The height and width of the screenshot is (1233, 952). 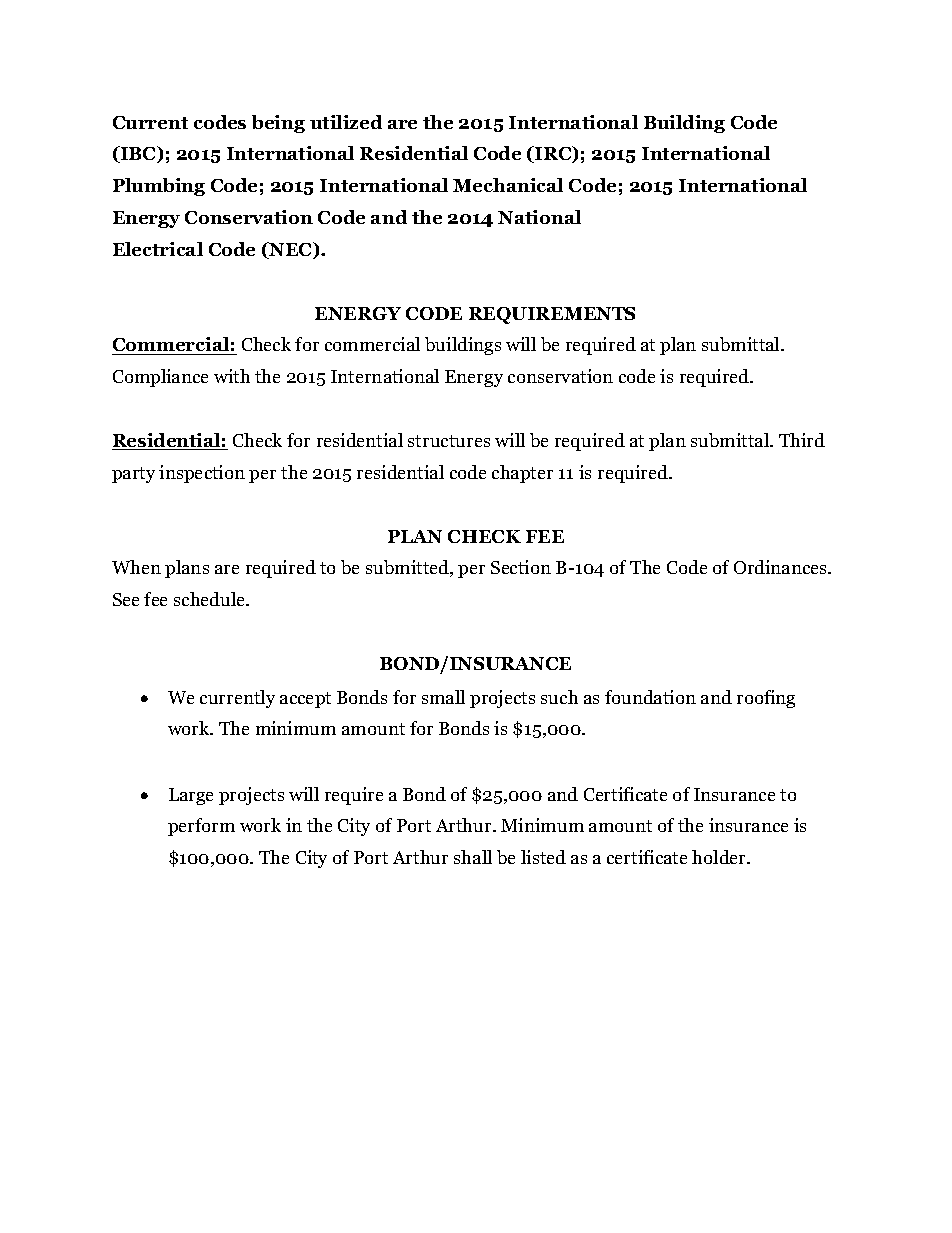 I want to click on utilized, so click(x=346, y=122).
